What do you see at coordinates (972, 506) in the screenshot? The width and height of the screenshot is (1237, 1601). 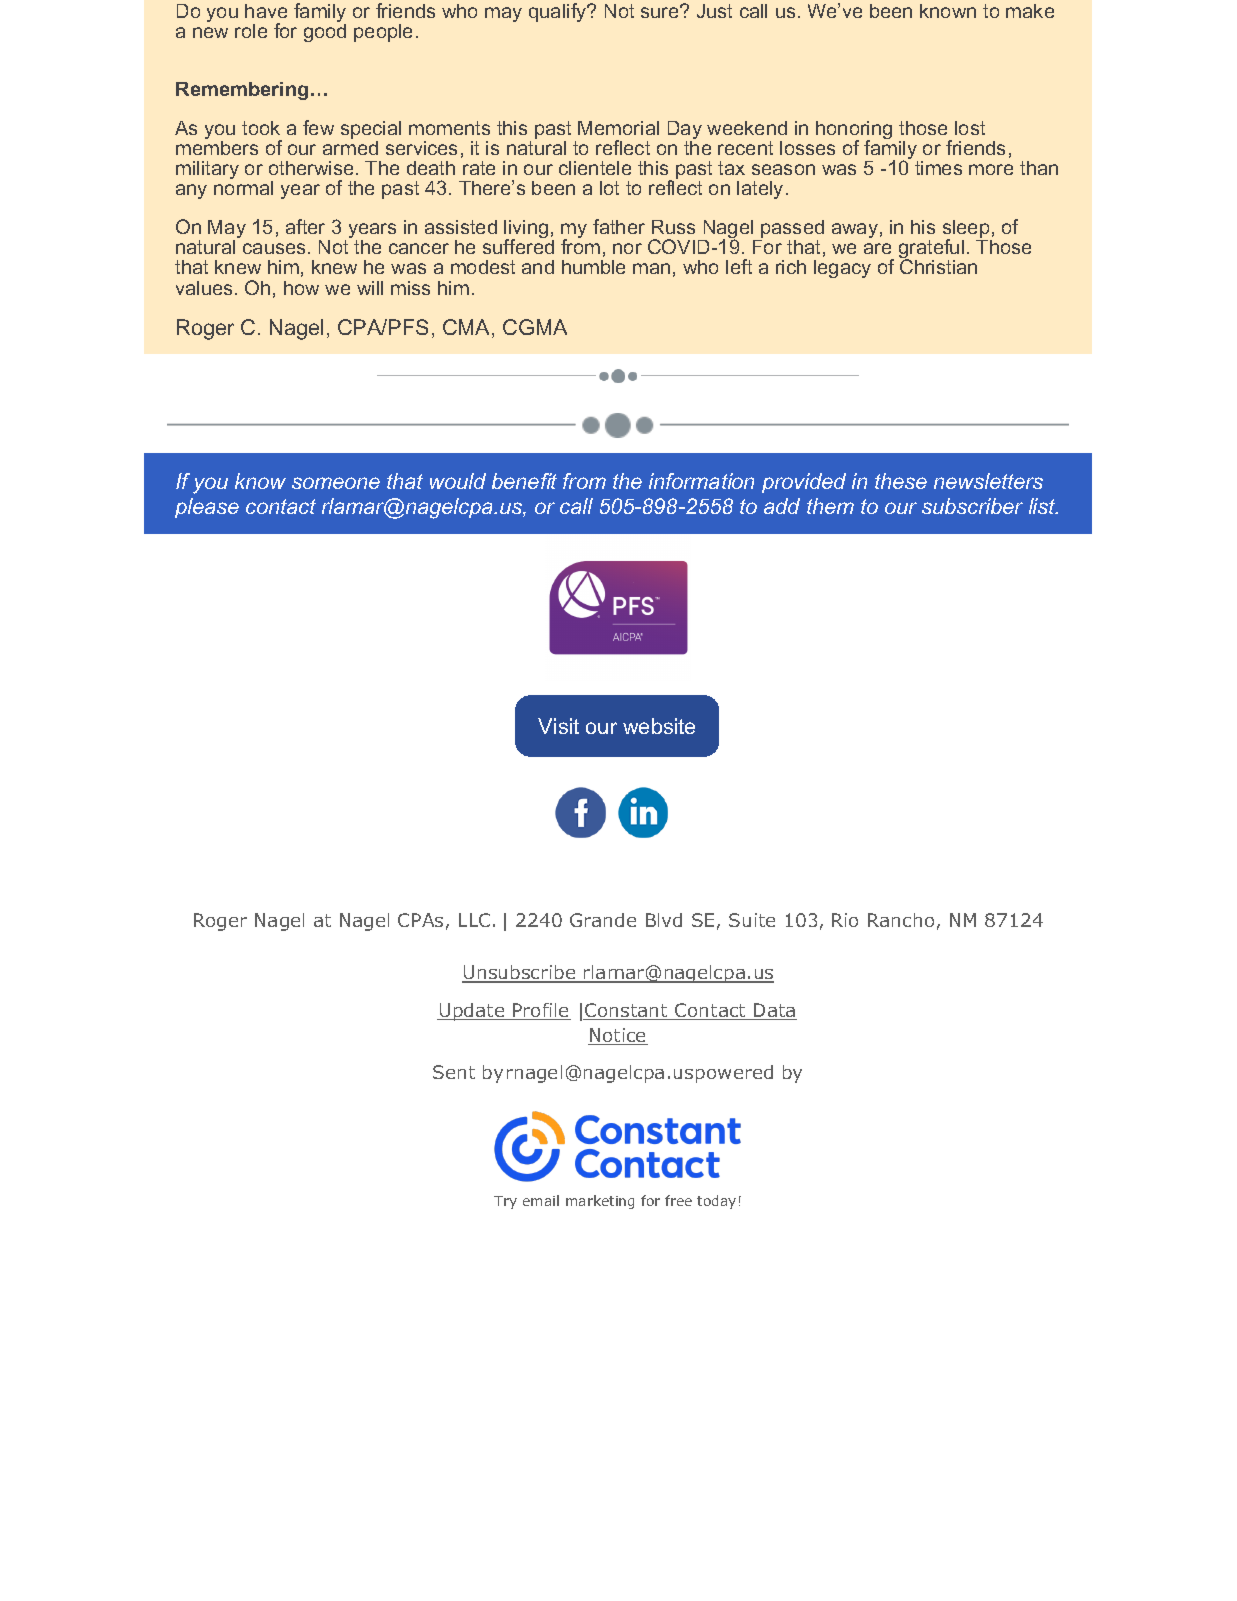 I see `subscriber` at bounding box center [972, 506].
